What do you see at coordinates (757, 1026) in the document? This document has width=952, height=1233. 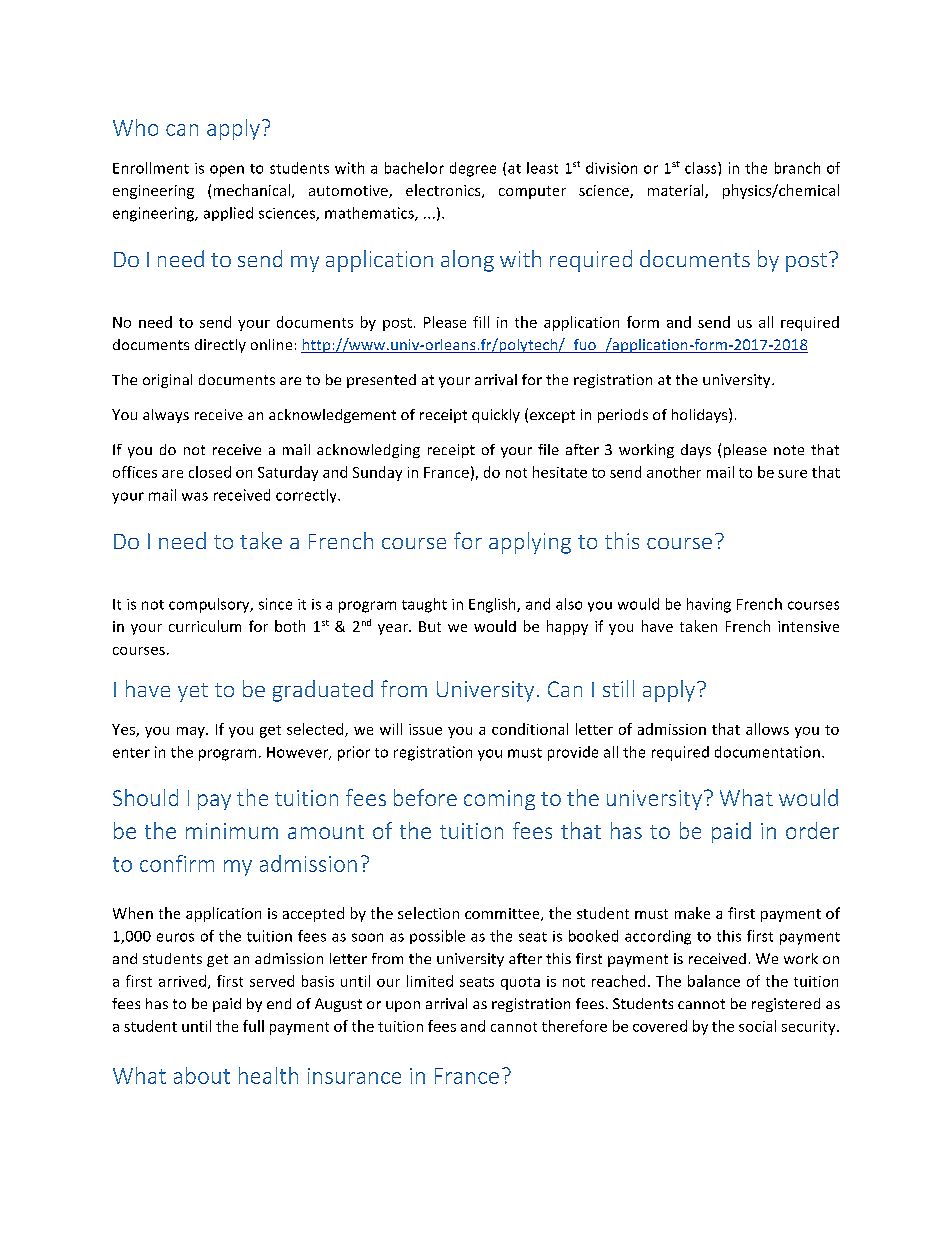 I see `social` at bounding box center [757, 1026].
